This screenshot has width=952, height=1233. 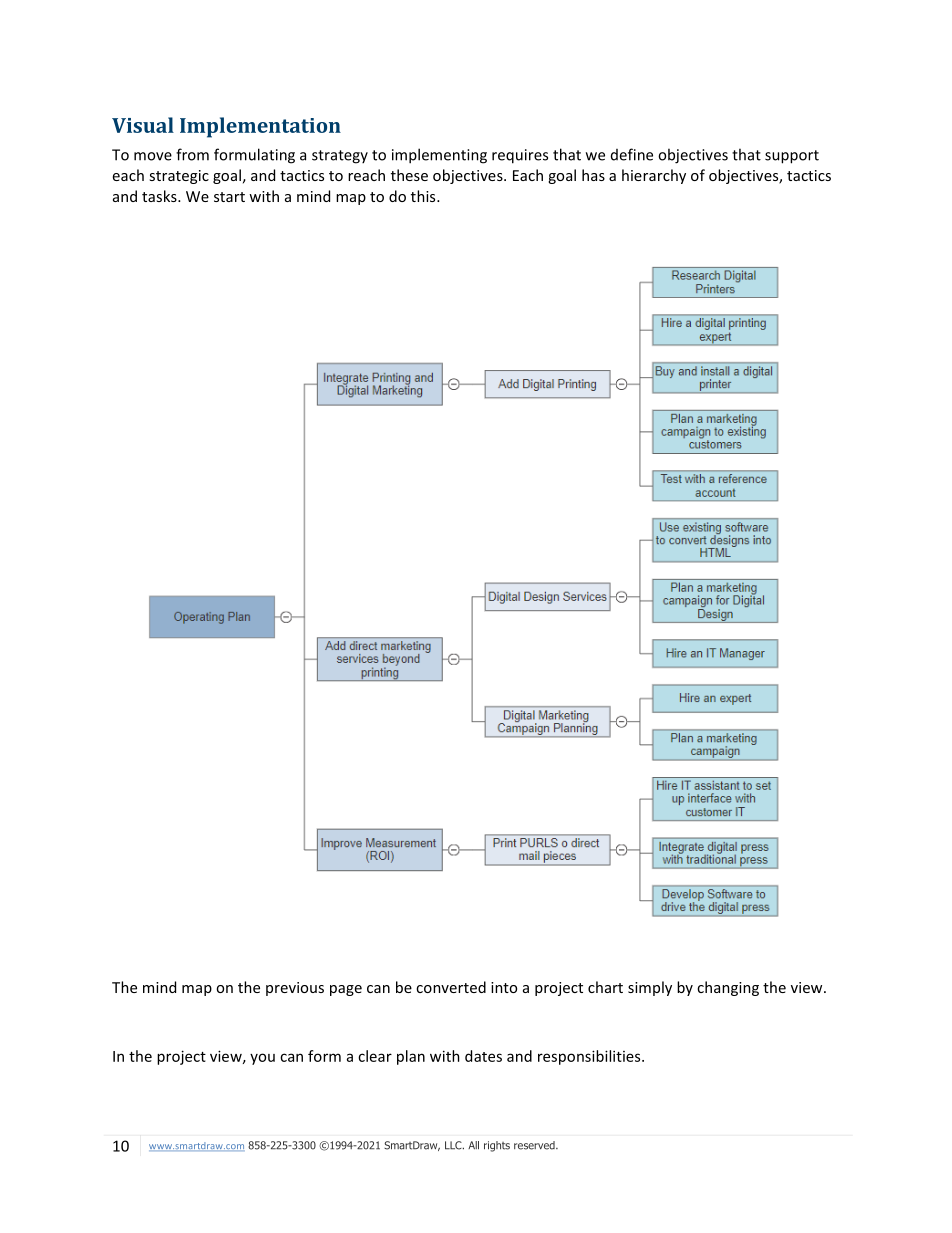 I want to click on you, so click(x=262, y=1059).
